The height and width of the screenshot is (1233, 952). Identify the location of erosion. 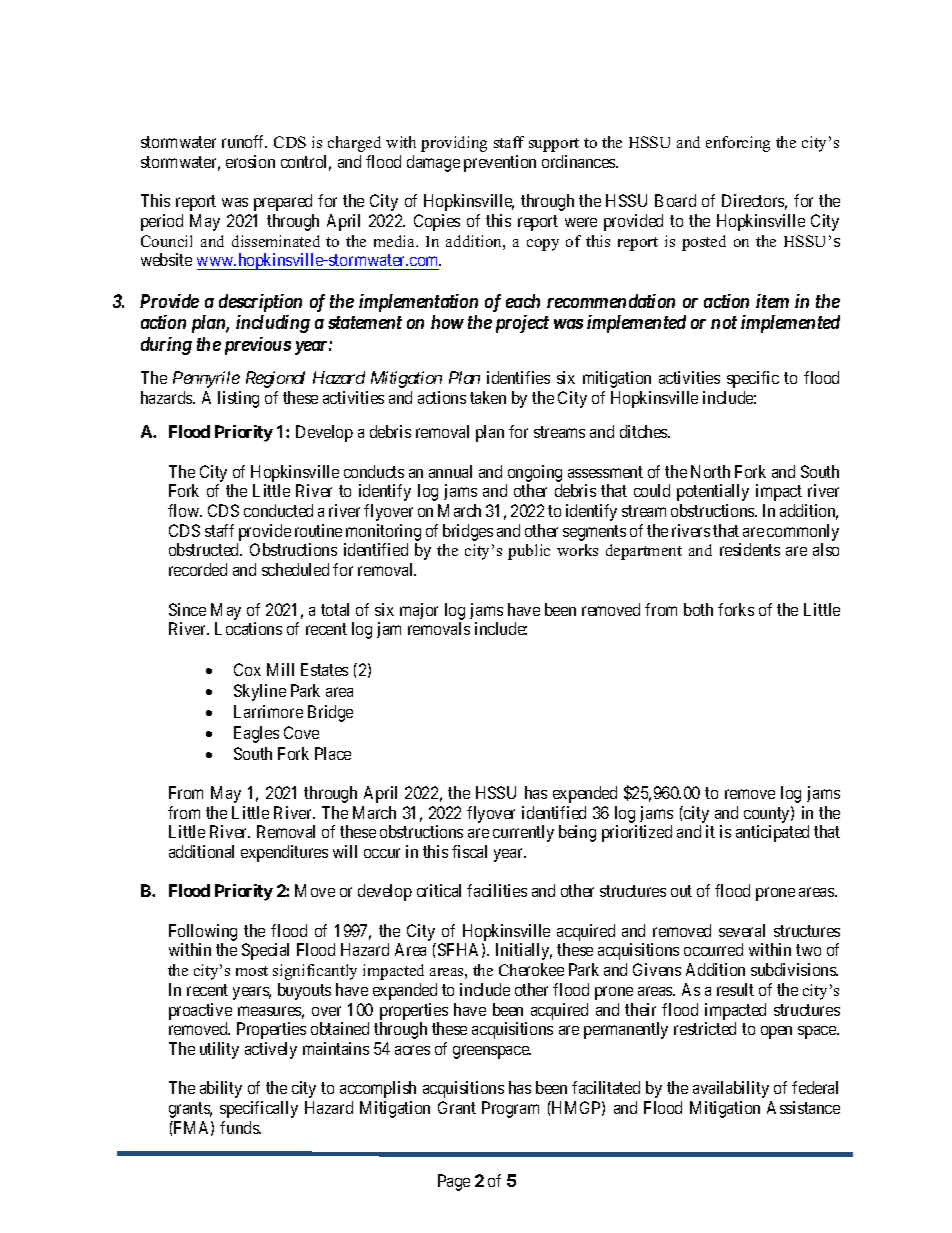
(250, 161).
